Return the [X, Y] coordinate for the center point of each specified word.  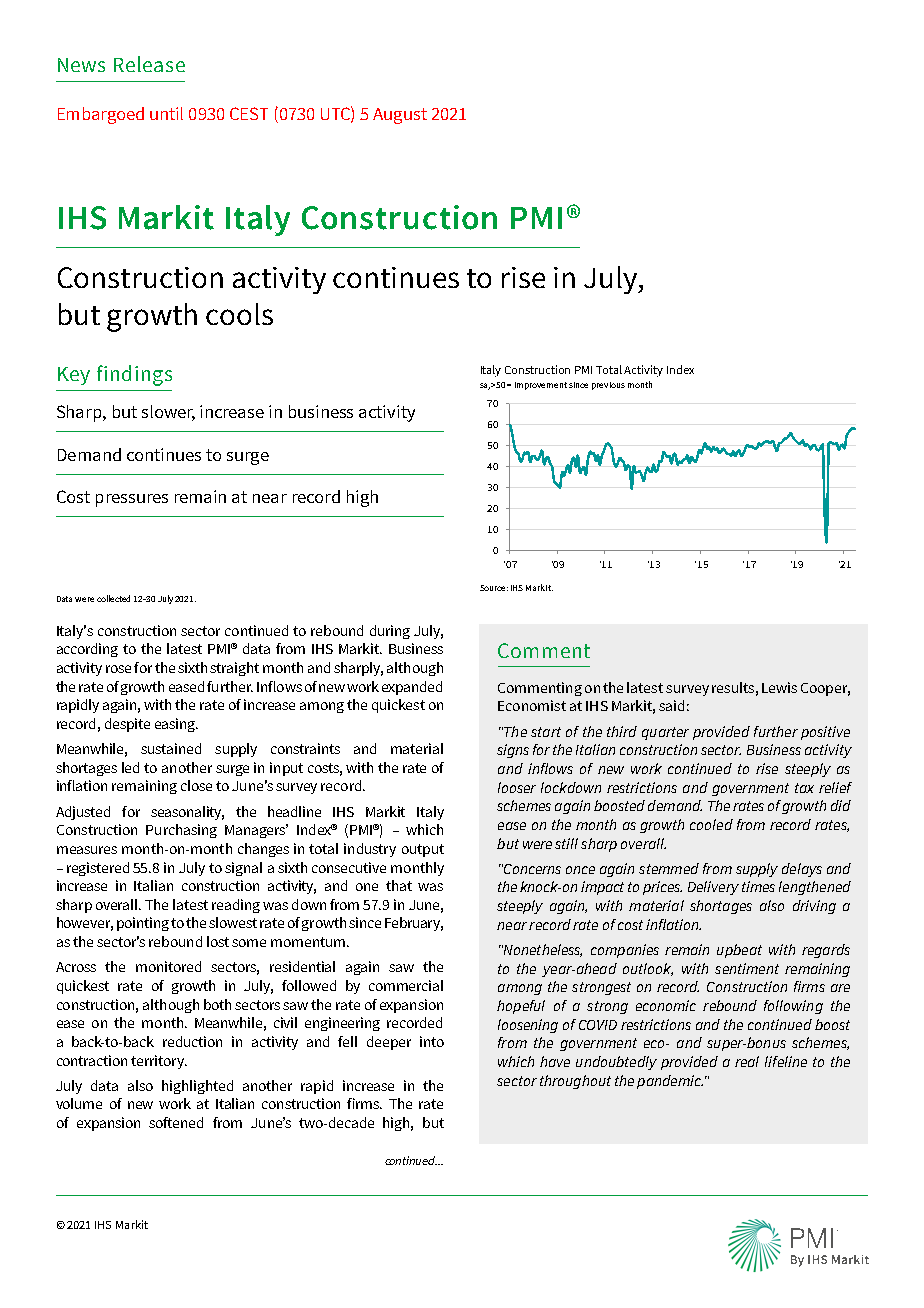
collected [113, 598]
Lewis [779, 687]
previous [608, 386]
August [400, 116]
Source [494, 588]
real [747, 1061]
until [166, 113]
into [432, 1041]
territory [159, 1062]
